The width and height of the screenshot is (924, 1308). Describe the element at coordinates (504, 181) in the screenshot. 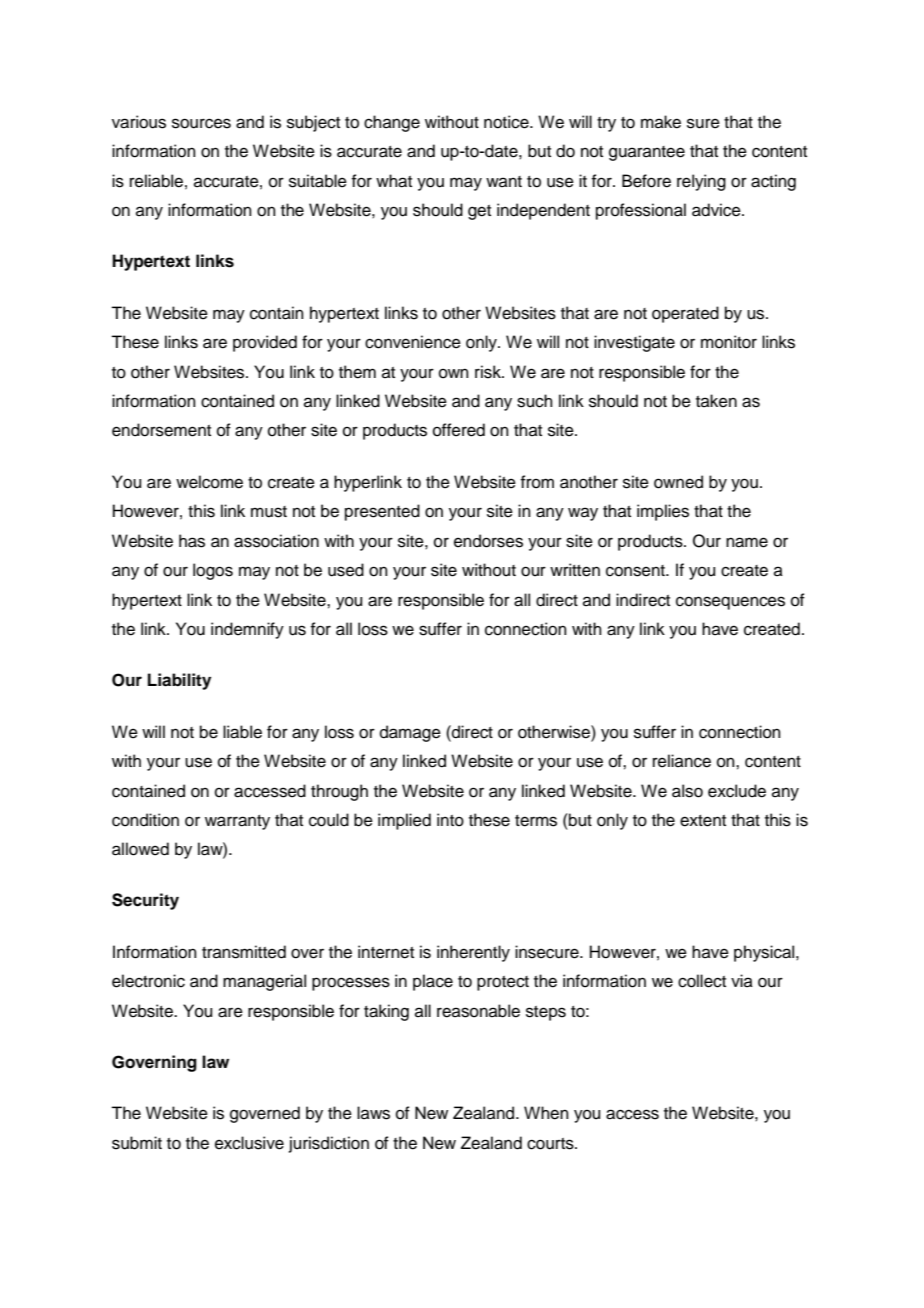

I see `want` at that location.
